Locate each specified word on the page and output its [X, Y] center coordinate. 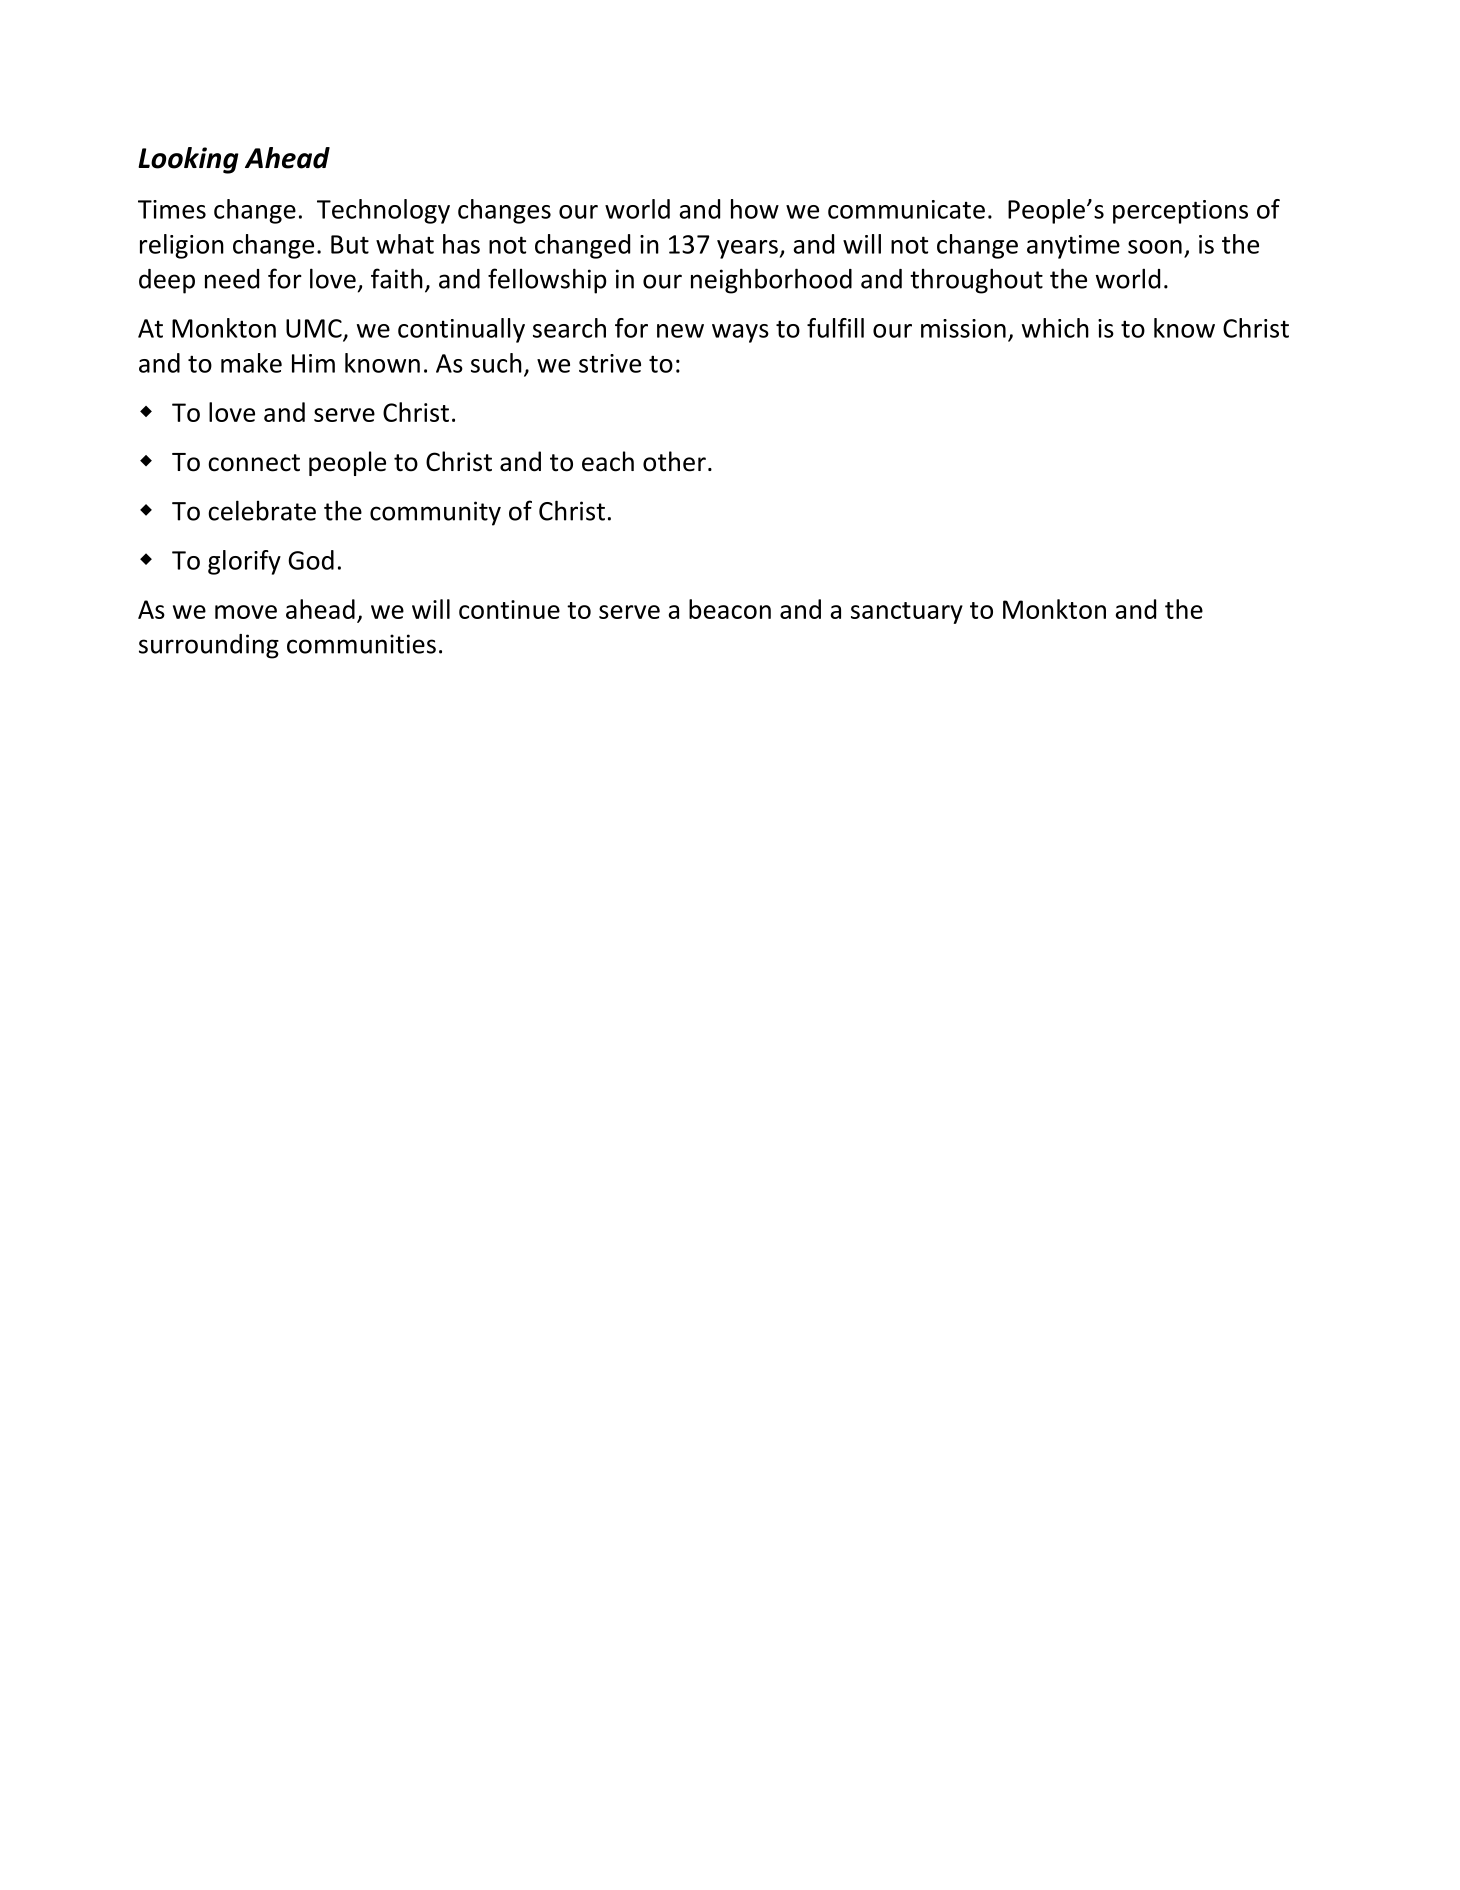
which [1055, 328]
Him [313, 363]
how [755, 209]
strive [610, 363]
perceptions [1180, 212]
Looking [188, 160]
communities [361, 644]
